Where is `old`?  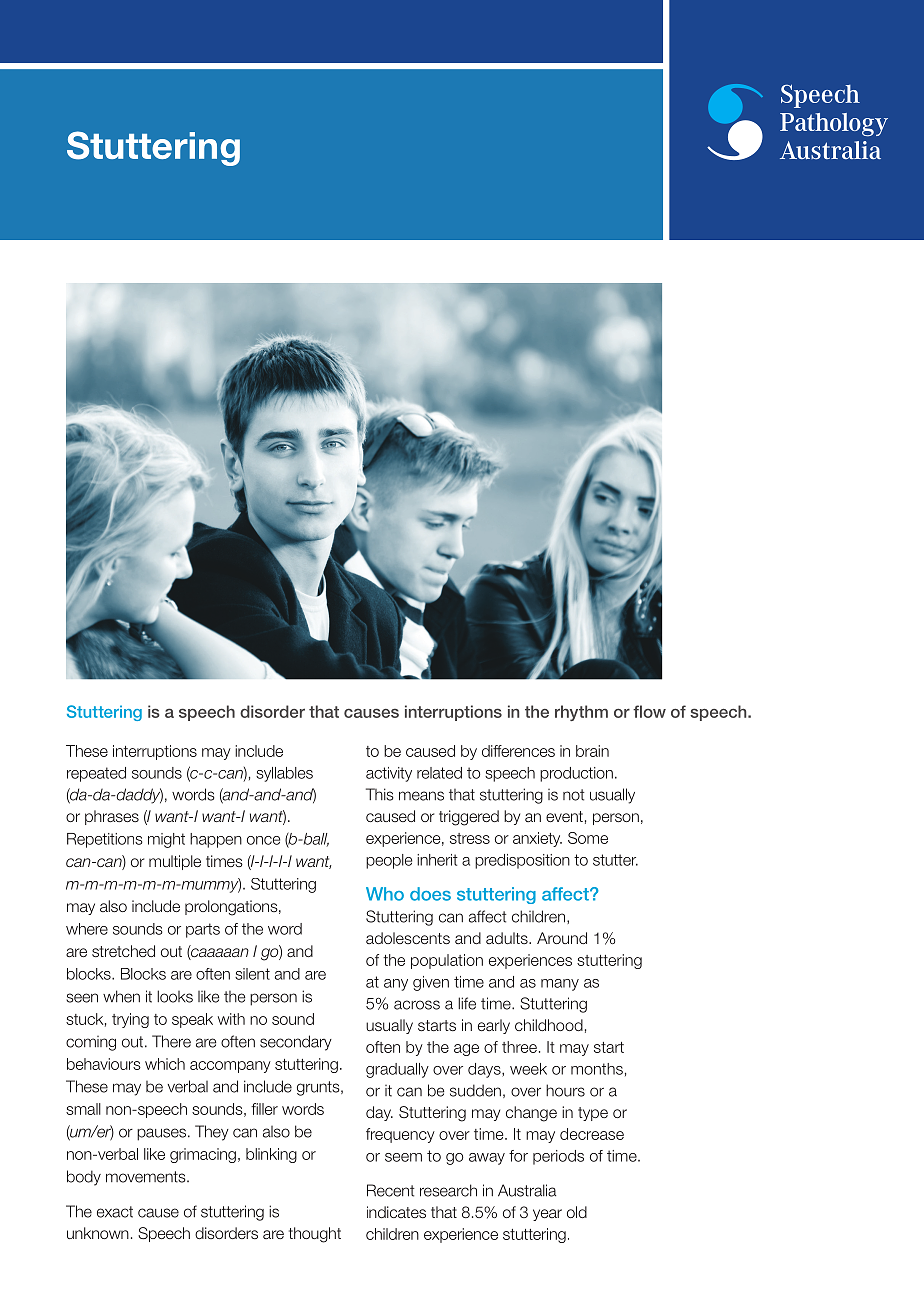 old is located at coordinates (577, 1212).
